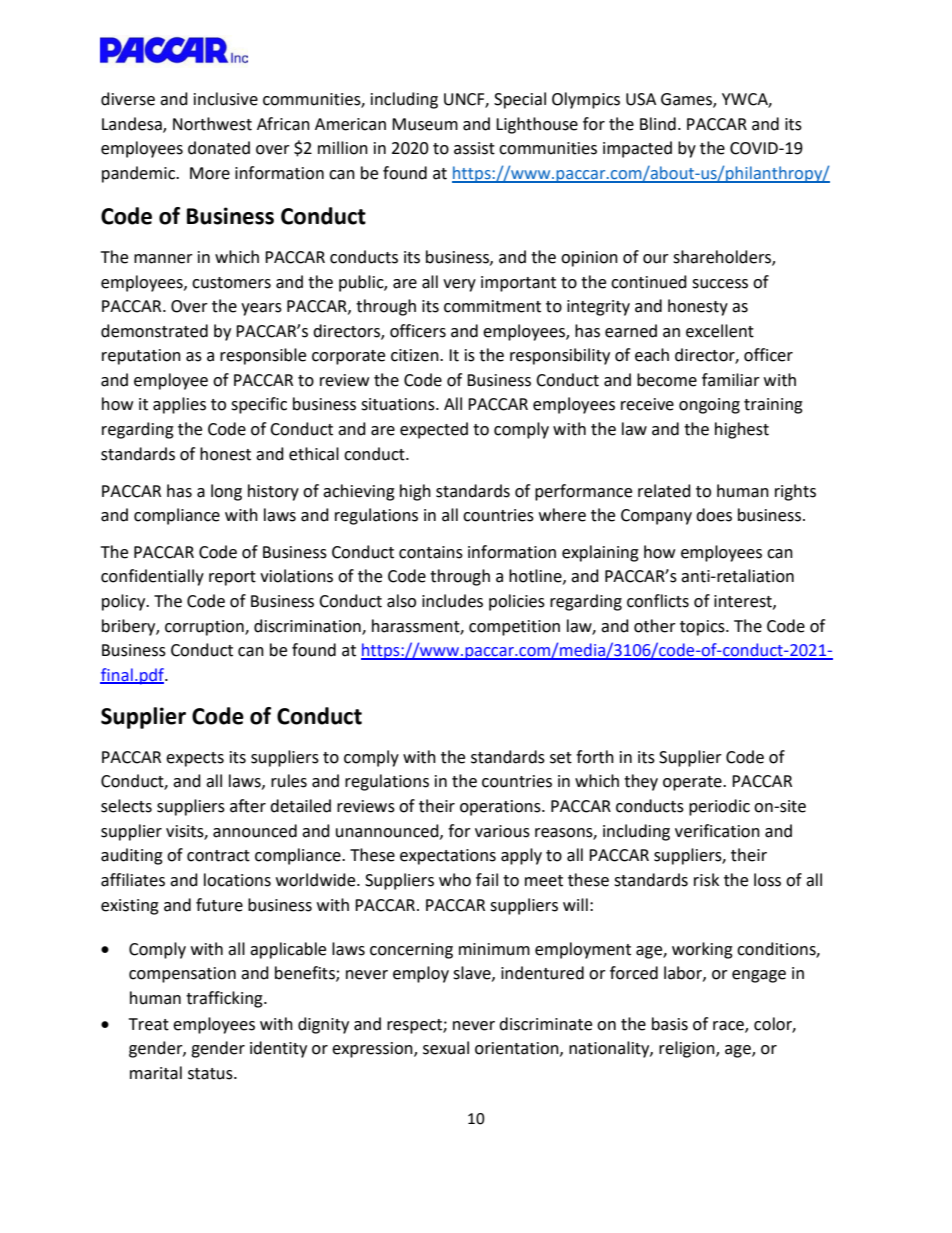  What do you see at coordinates (658, 124) in the screenshot?
I see `Blind` at bounding box center [658, 124].
